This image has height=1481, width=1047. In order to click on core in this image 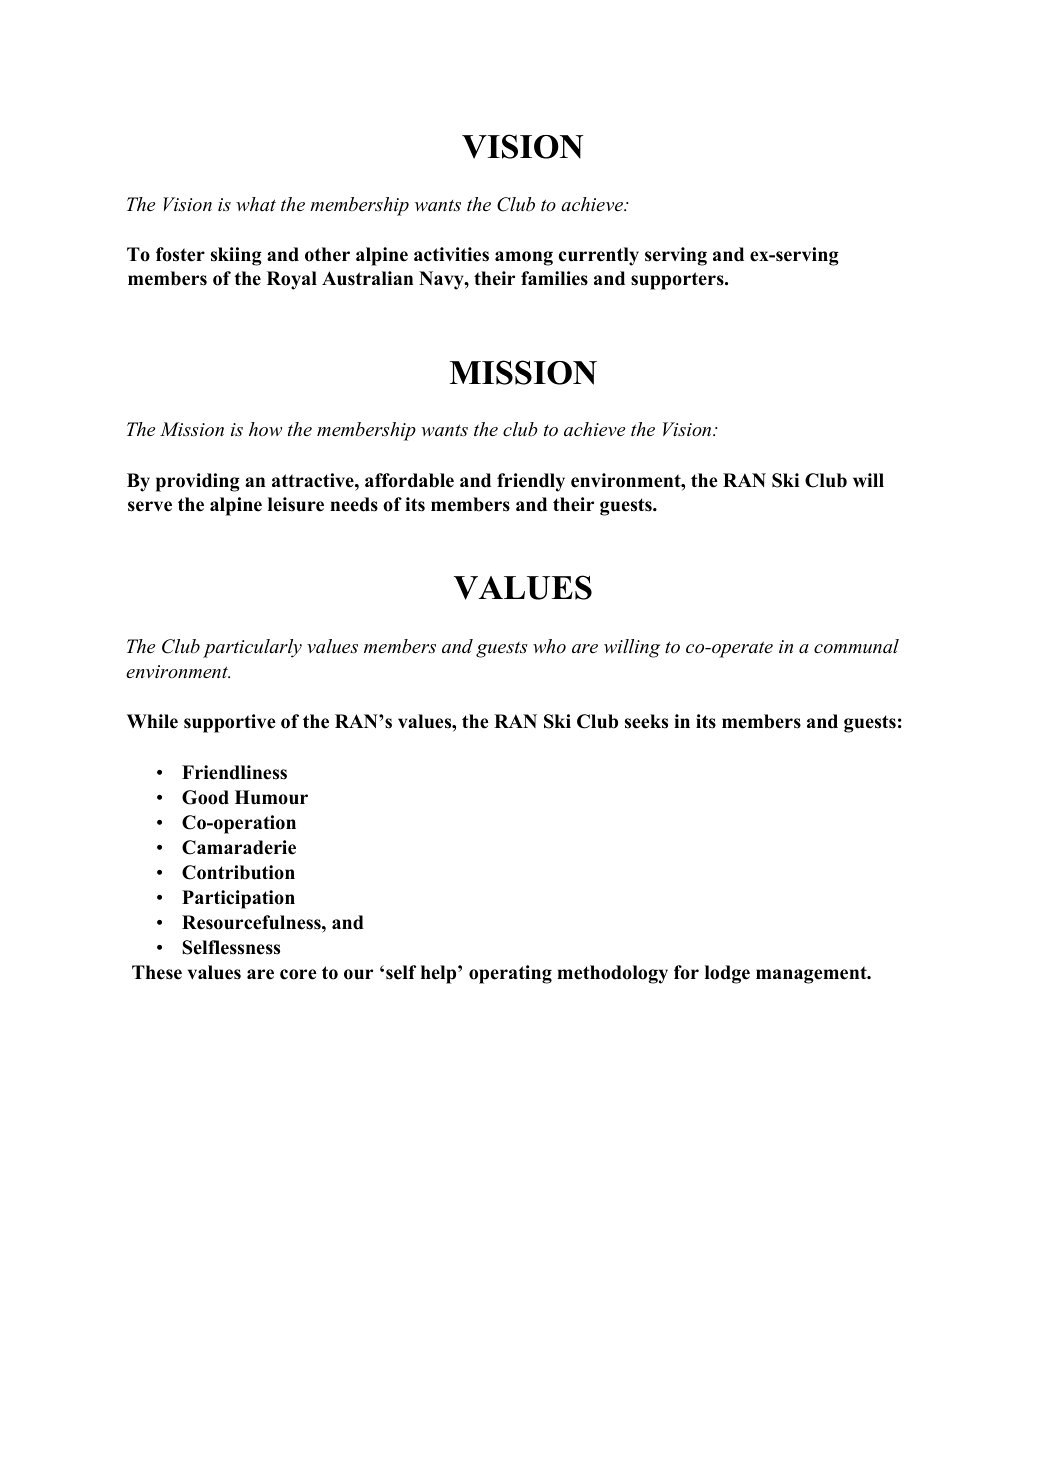, I will do `click(298, 974)`.
